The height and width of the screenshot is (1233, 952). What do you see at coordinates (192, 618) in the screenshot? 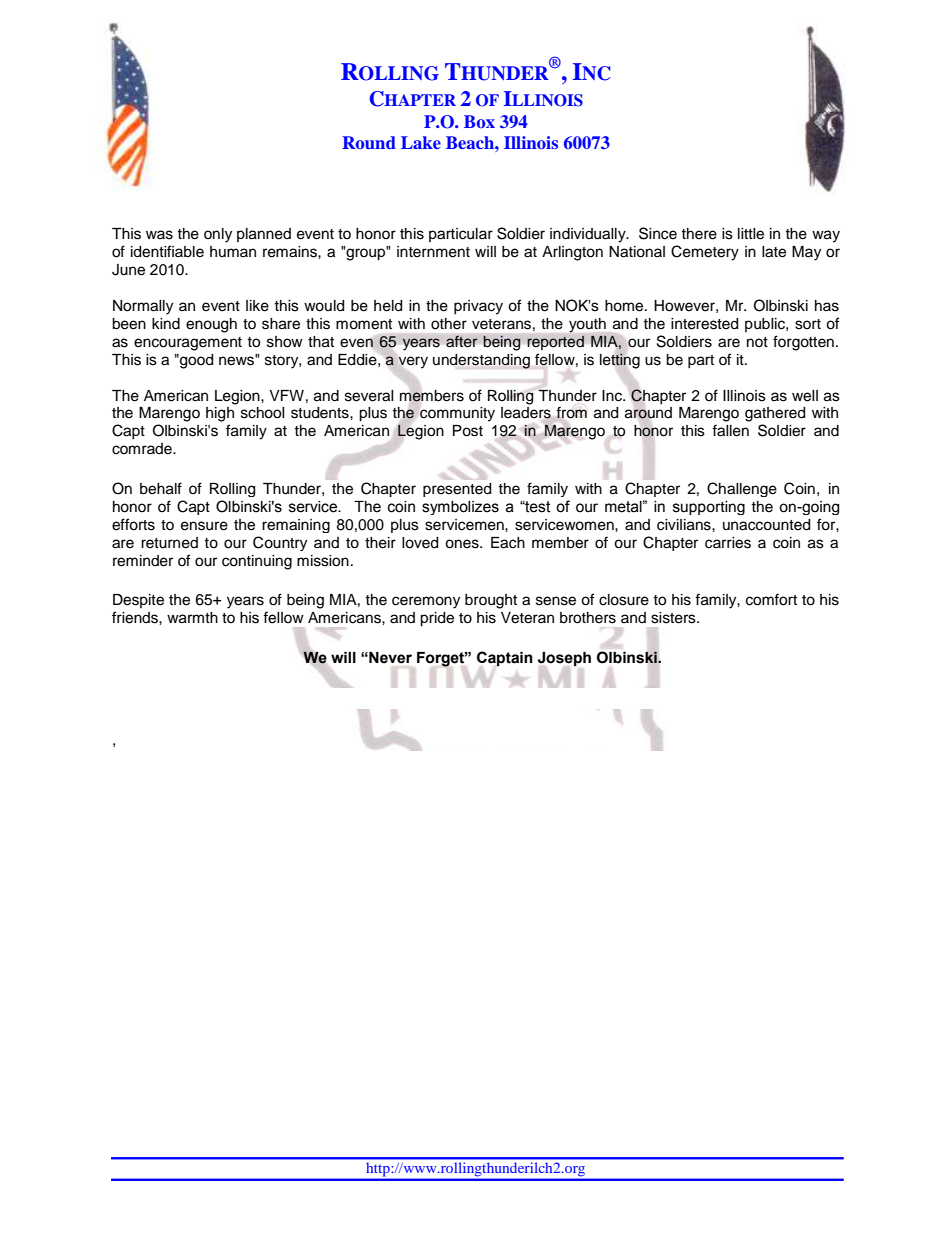
I see `warmth` at bounding box center [192, 618].
